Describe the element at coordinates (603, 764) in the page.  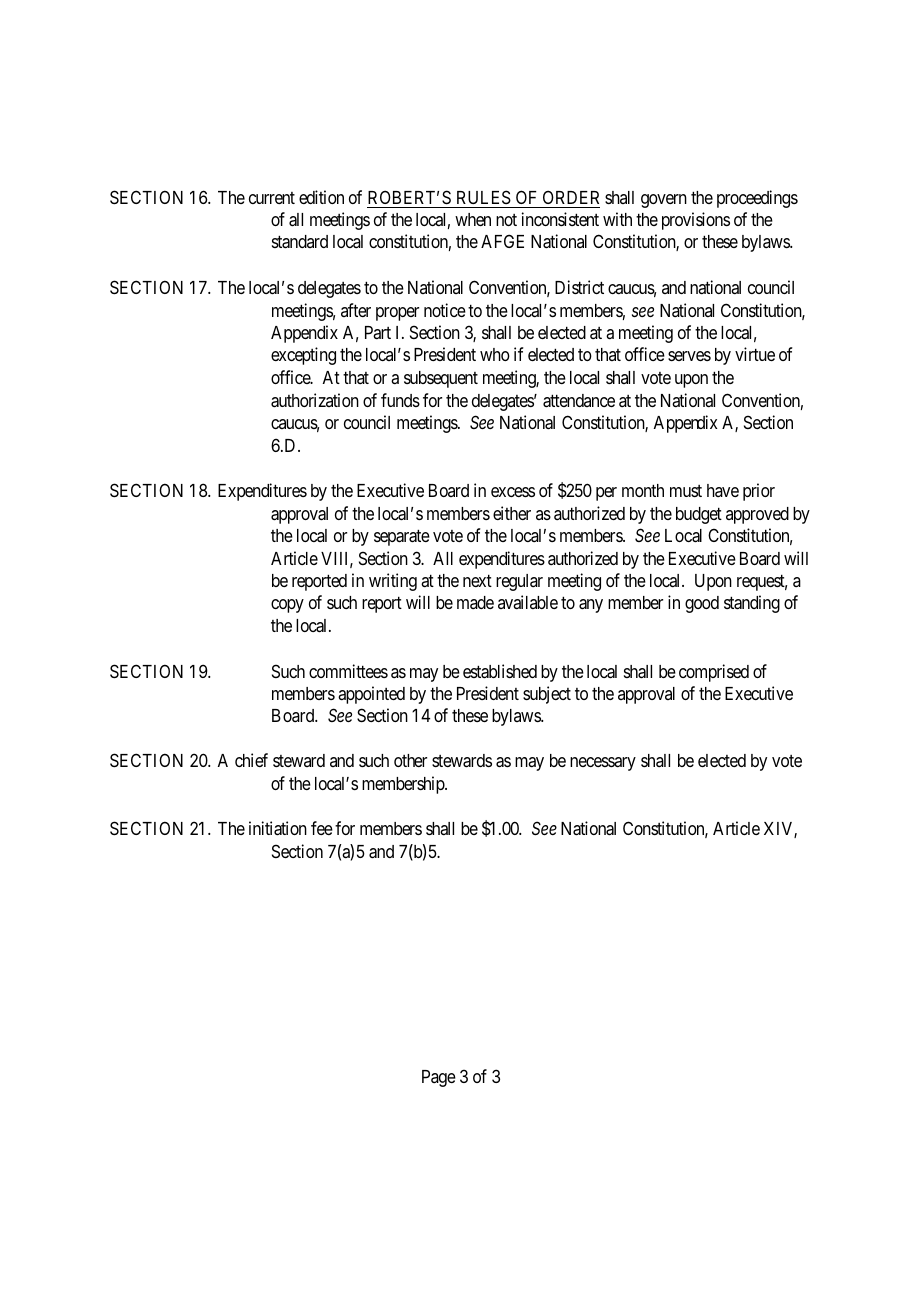
I see `necessary` at that location.
